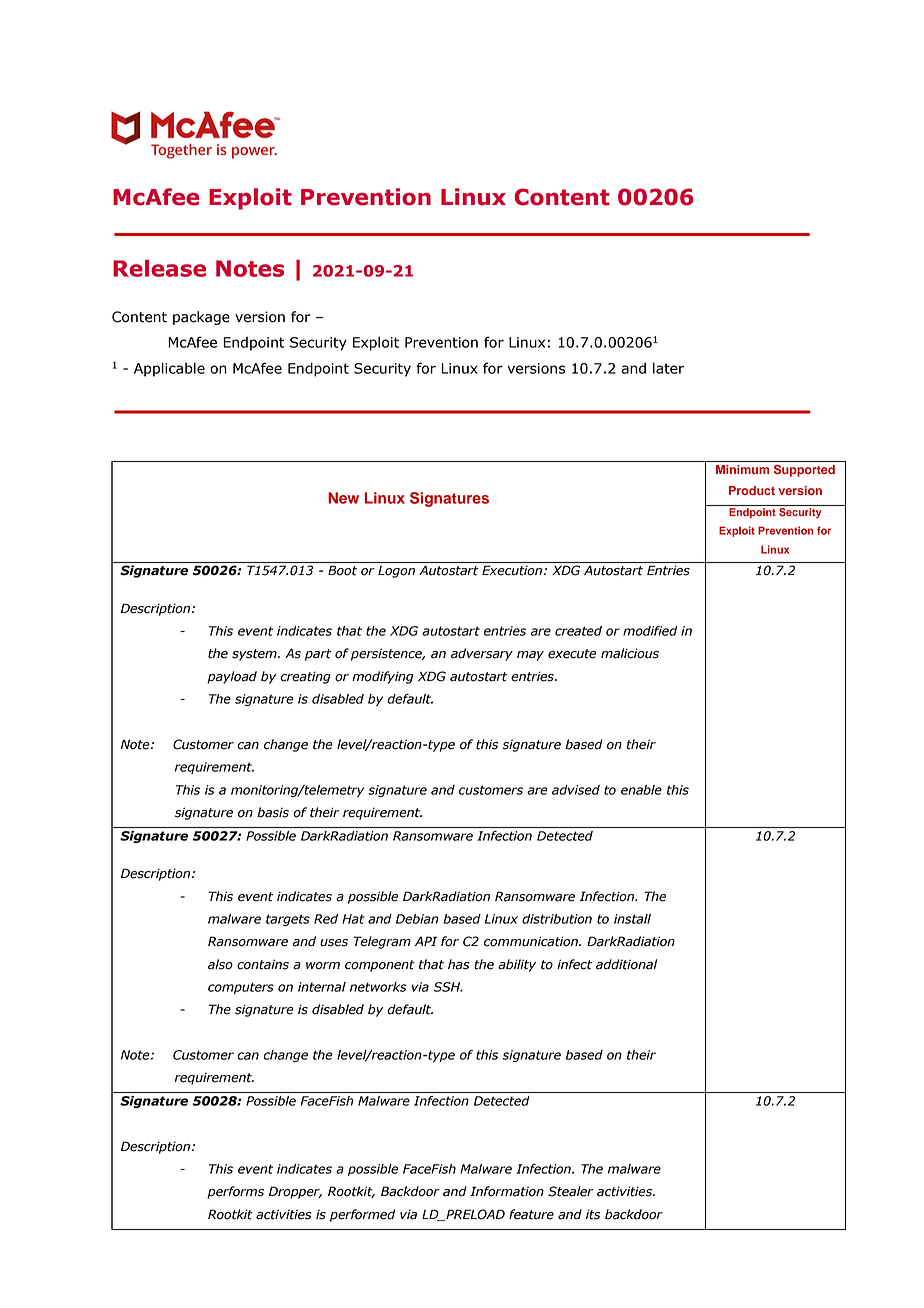  Describe the element at coordinates (507, 1191) in the screenshot. I see `Information` at that location.
